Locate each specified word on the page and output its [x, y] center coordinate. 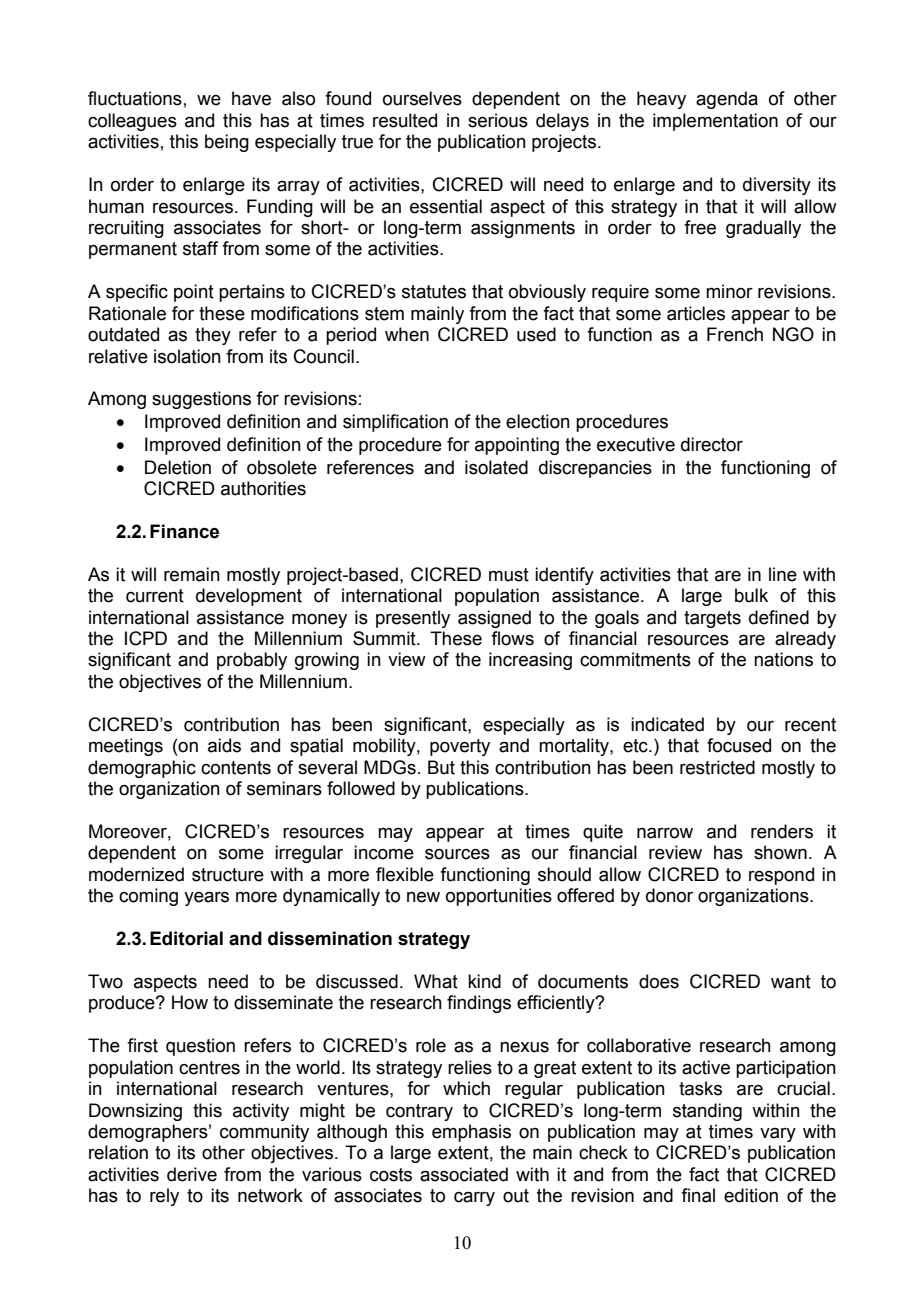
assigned [494, 619]
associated [464, 1174]
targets [712, 619]
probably [252, 661]
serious [498, 120]
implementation [715, 122]
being [227, 143]
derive [192, 1174]
